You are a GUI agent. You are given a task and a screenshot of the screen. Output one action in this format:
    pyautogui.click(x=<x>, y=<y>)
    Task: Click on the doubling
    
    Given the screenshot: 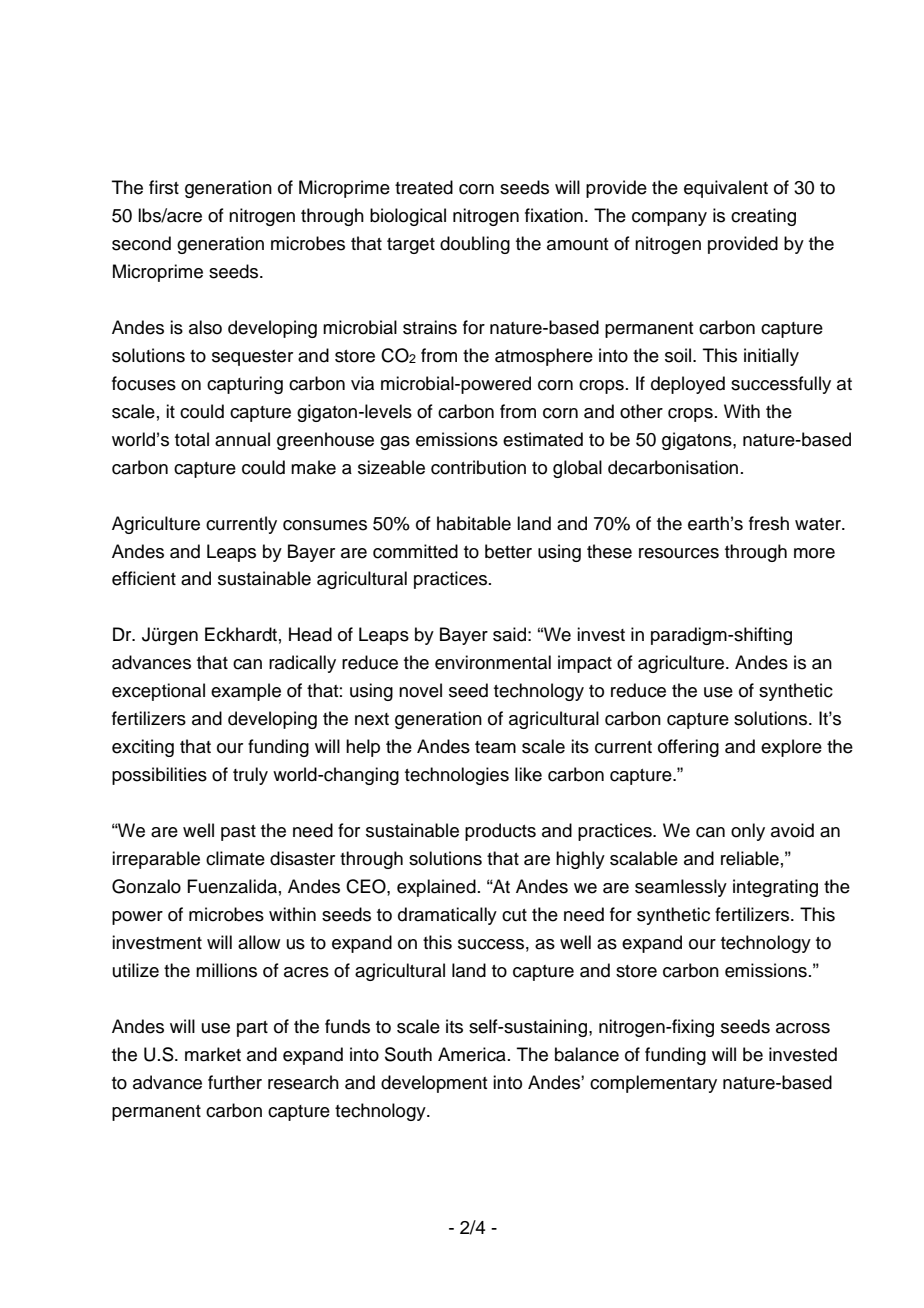 What is the action you would take?
    pyautogui.click(x=475, y=245)
